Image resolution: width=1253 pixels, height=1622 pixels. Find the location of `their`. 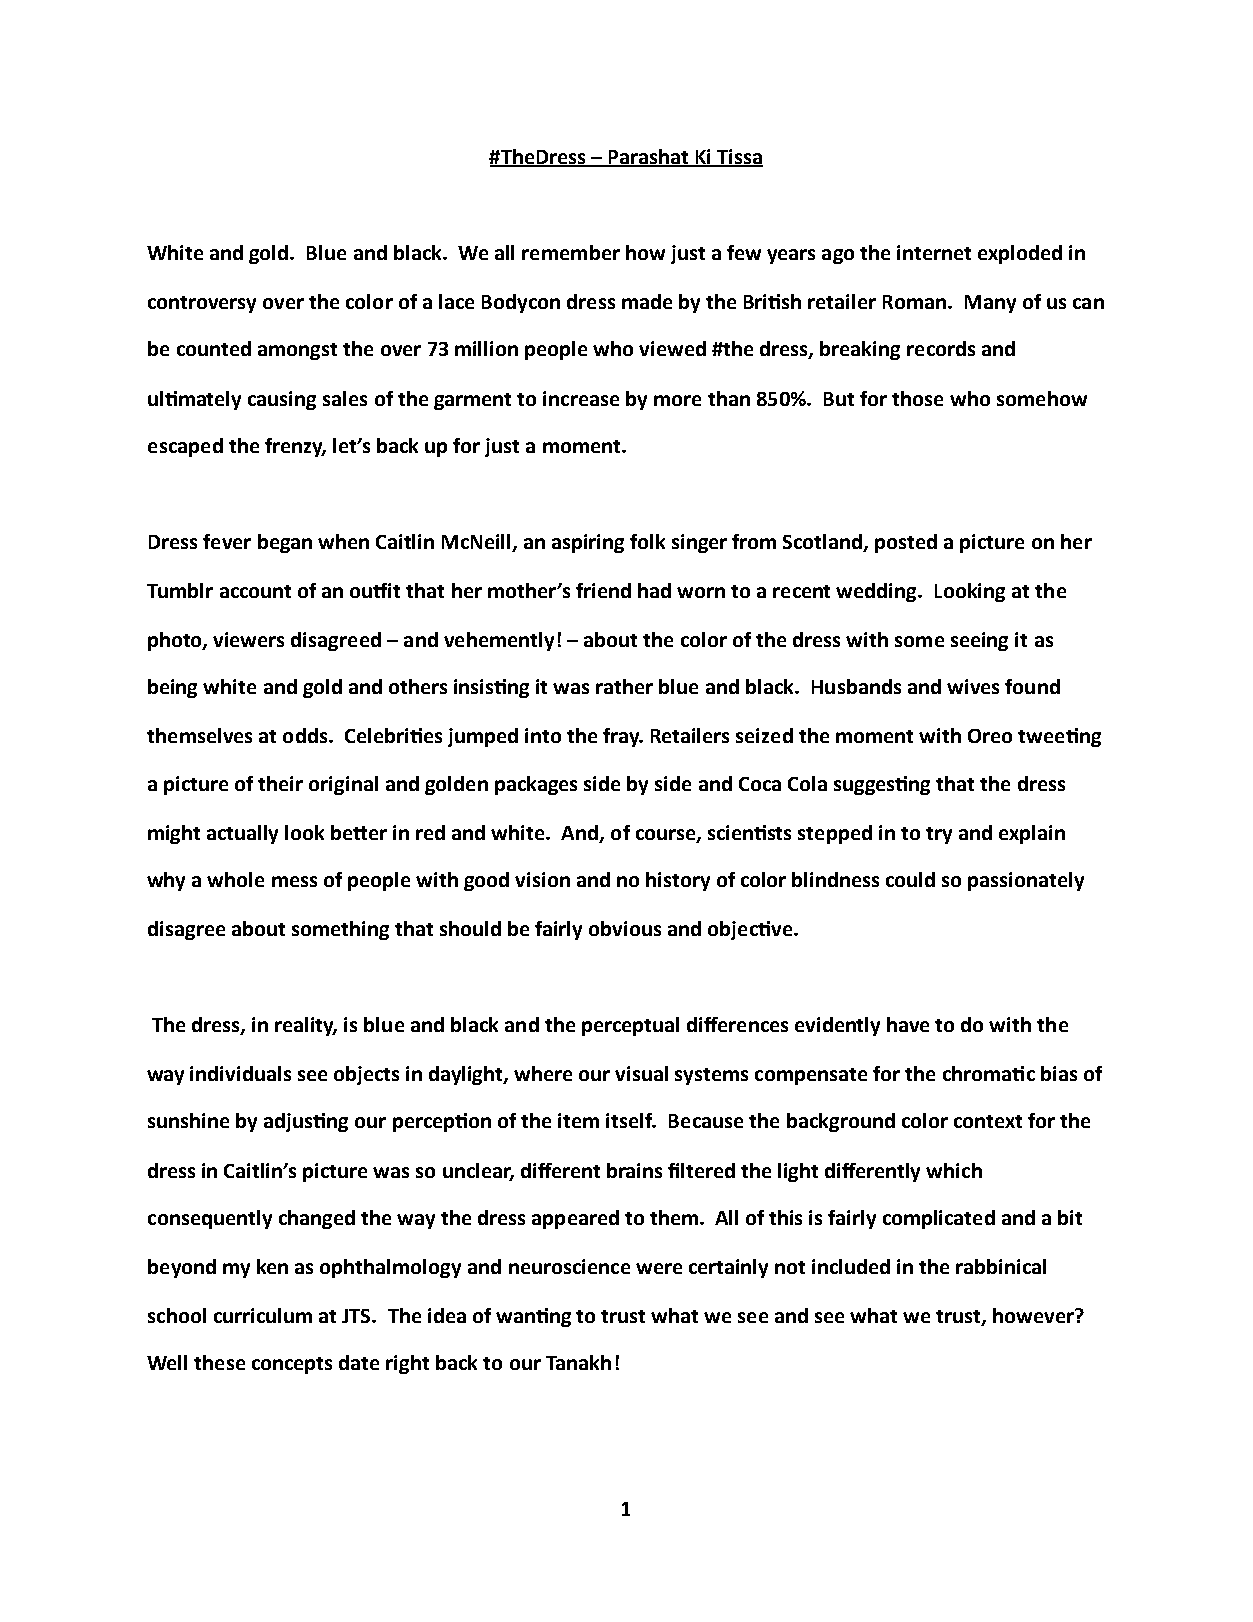

their is located at coordinates (280, 783).
